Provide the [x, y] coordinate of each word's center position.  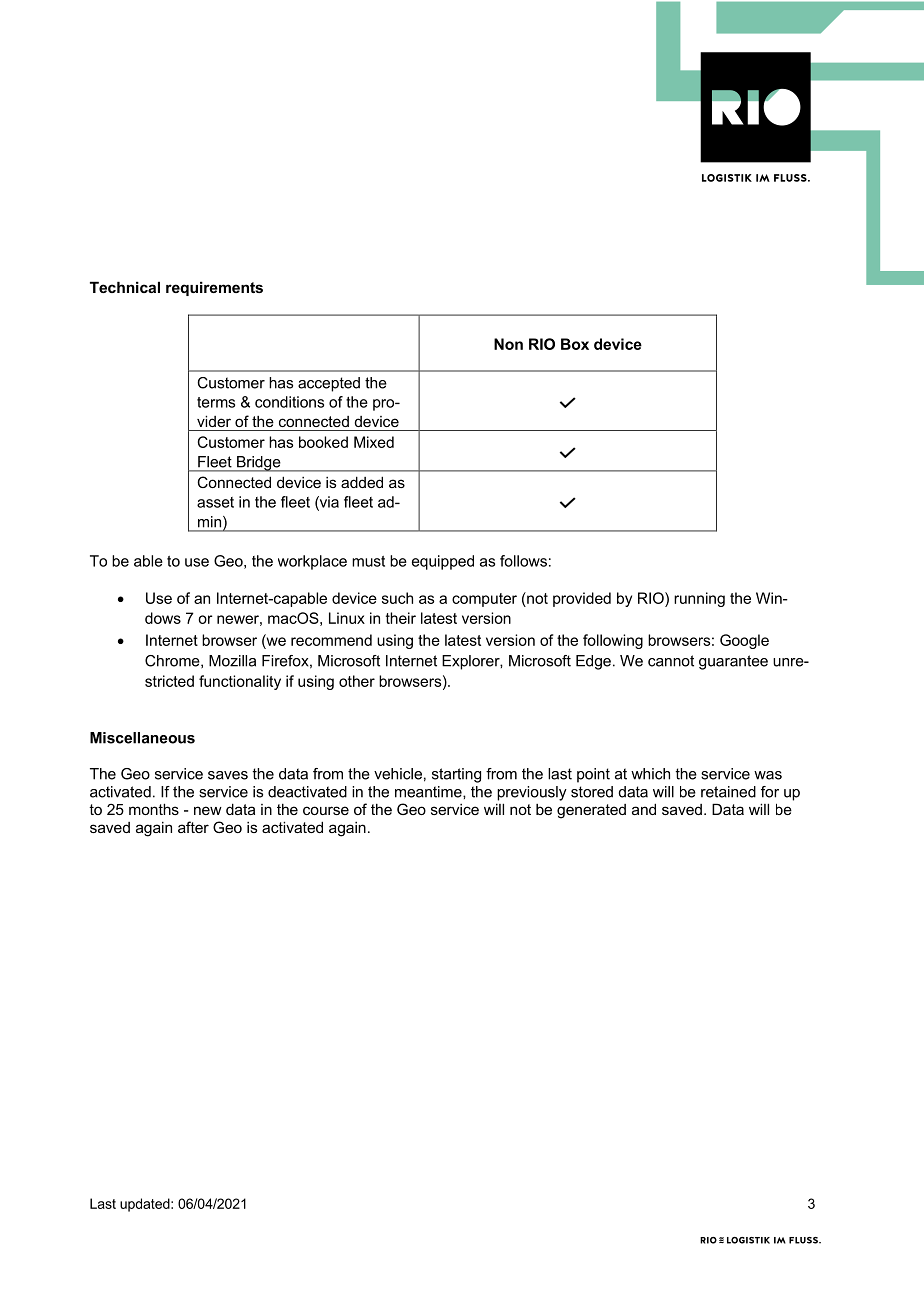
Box [575, 344]
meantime [429, 792]
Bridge [259, 464]
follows [523, 561]
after [193, 827]
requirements [214, 288]
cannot [671, 661]
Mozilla [232, 661]
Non [508, 344]
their [401, 618]
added [362, 482]
